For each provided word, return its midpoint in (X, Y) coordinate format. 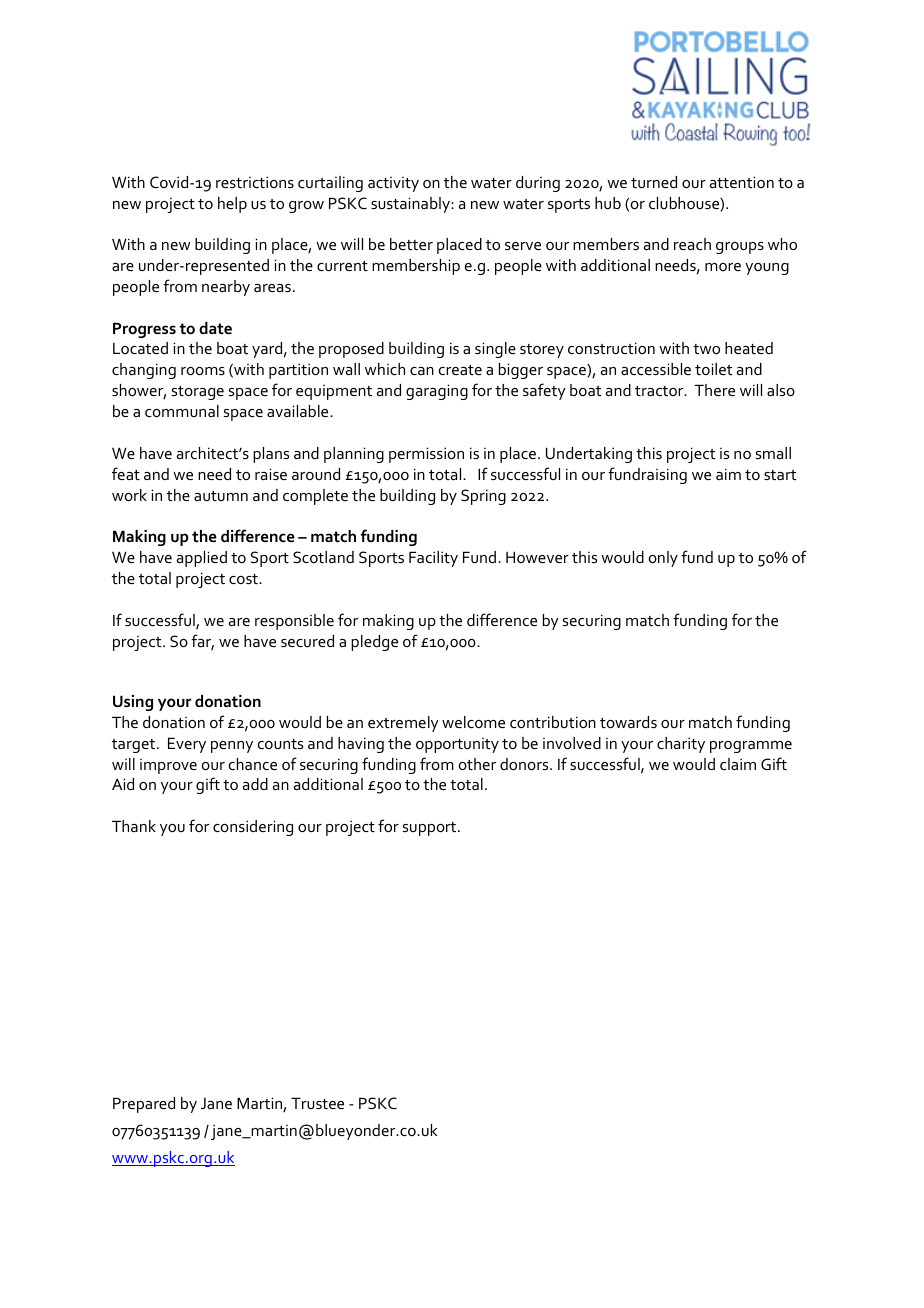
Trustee (317, 1103)
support (431, 829)
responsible (294, 622)
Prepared (144, 1105)
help (232, 205)
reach (692, 244)
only (663, 559)
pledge (374, 643)
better (411, 244)
